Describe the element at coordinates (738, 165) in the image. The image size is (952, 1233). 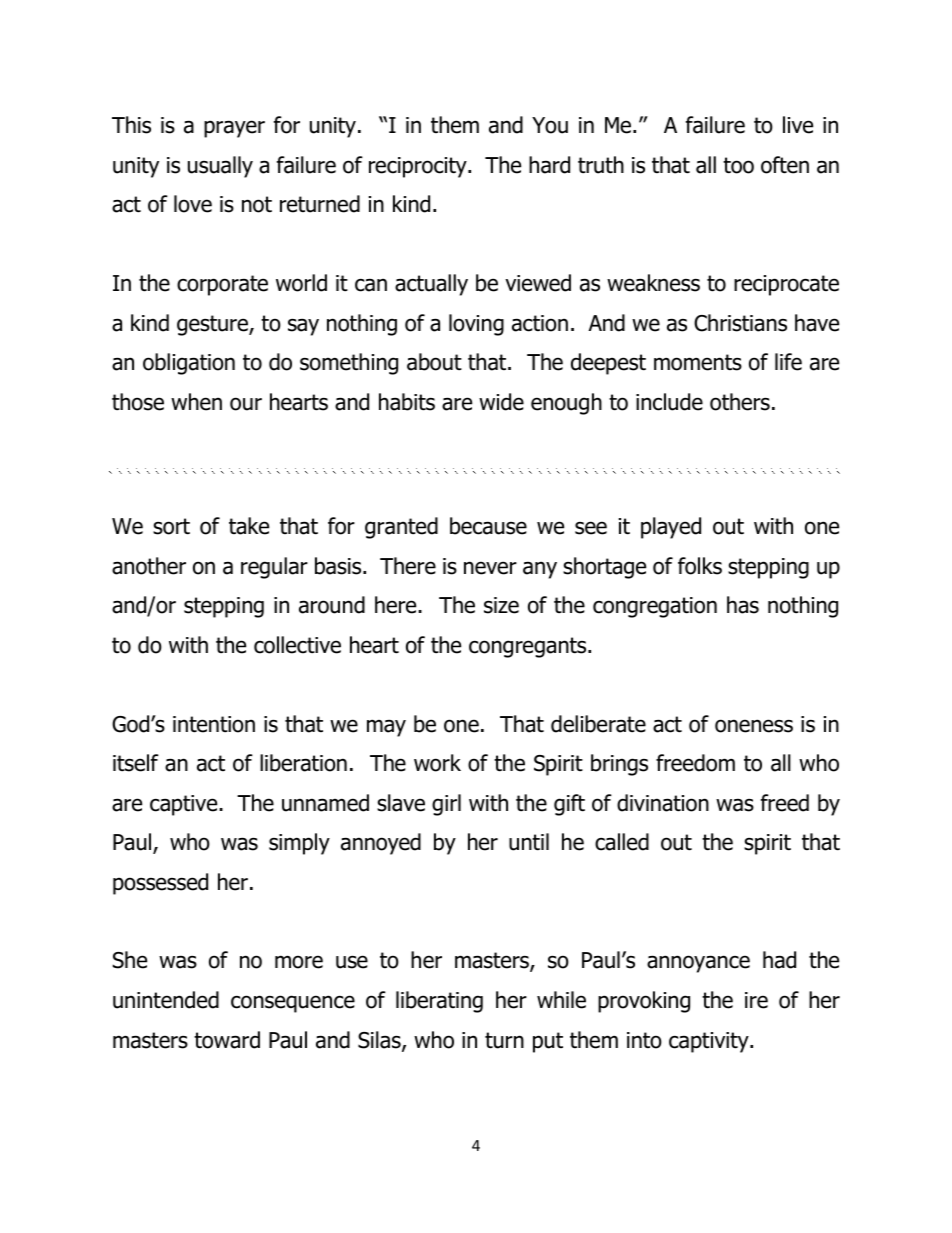
I see `too` at that location.
